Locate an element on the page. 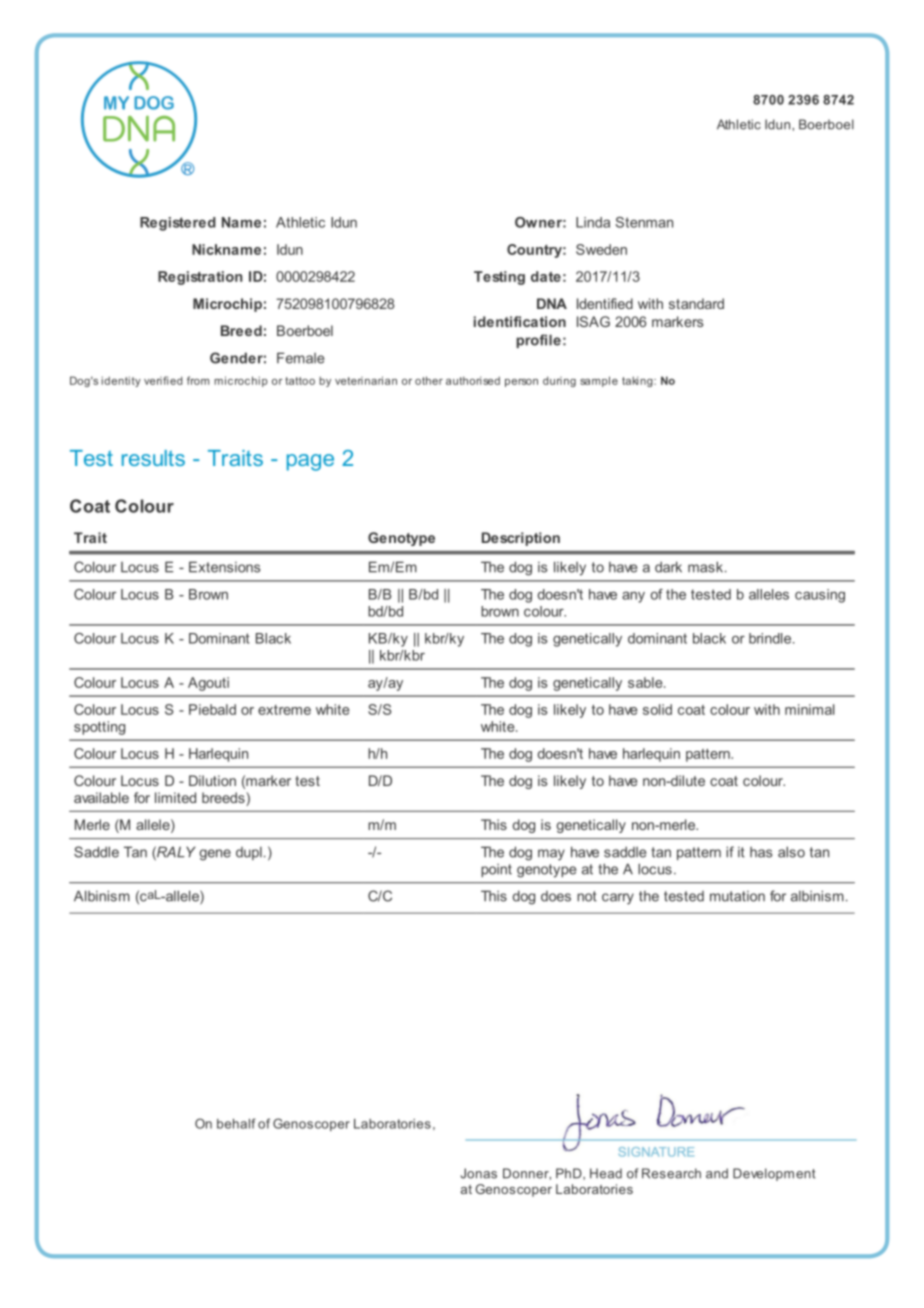  Piebald is located at coordinates (212, 709).
